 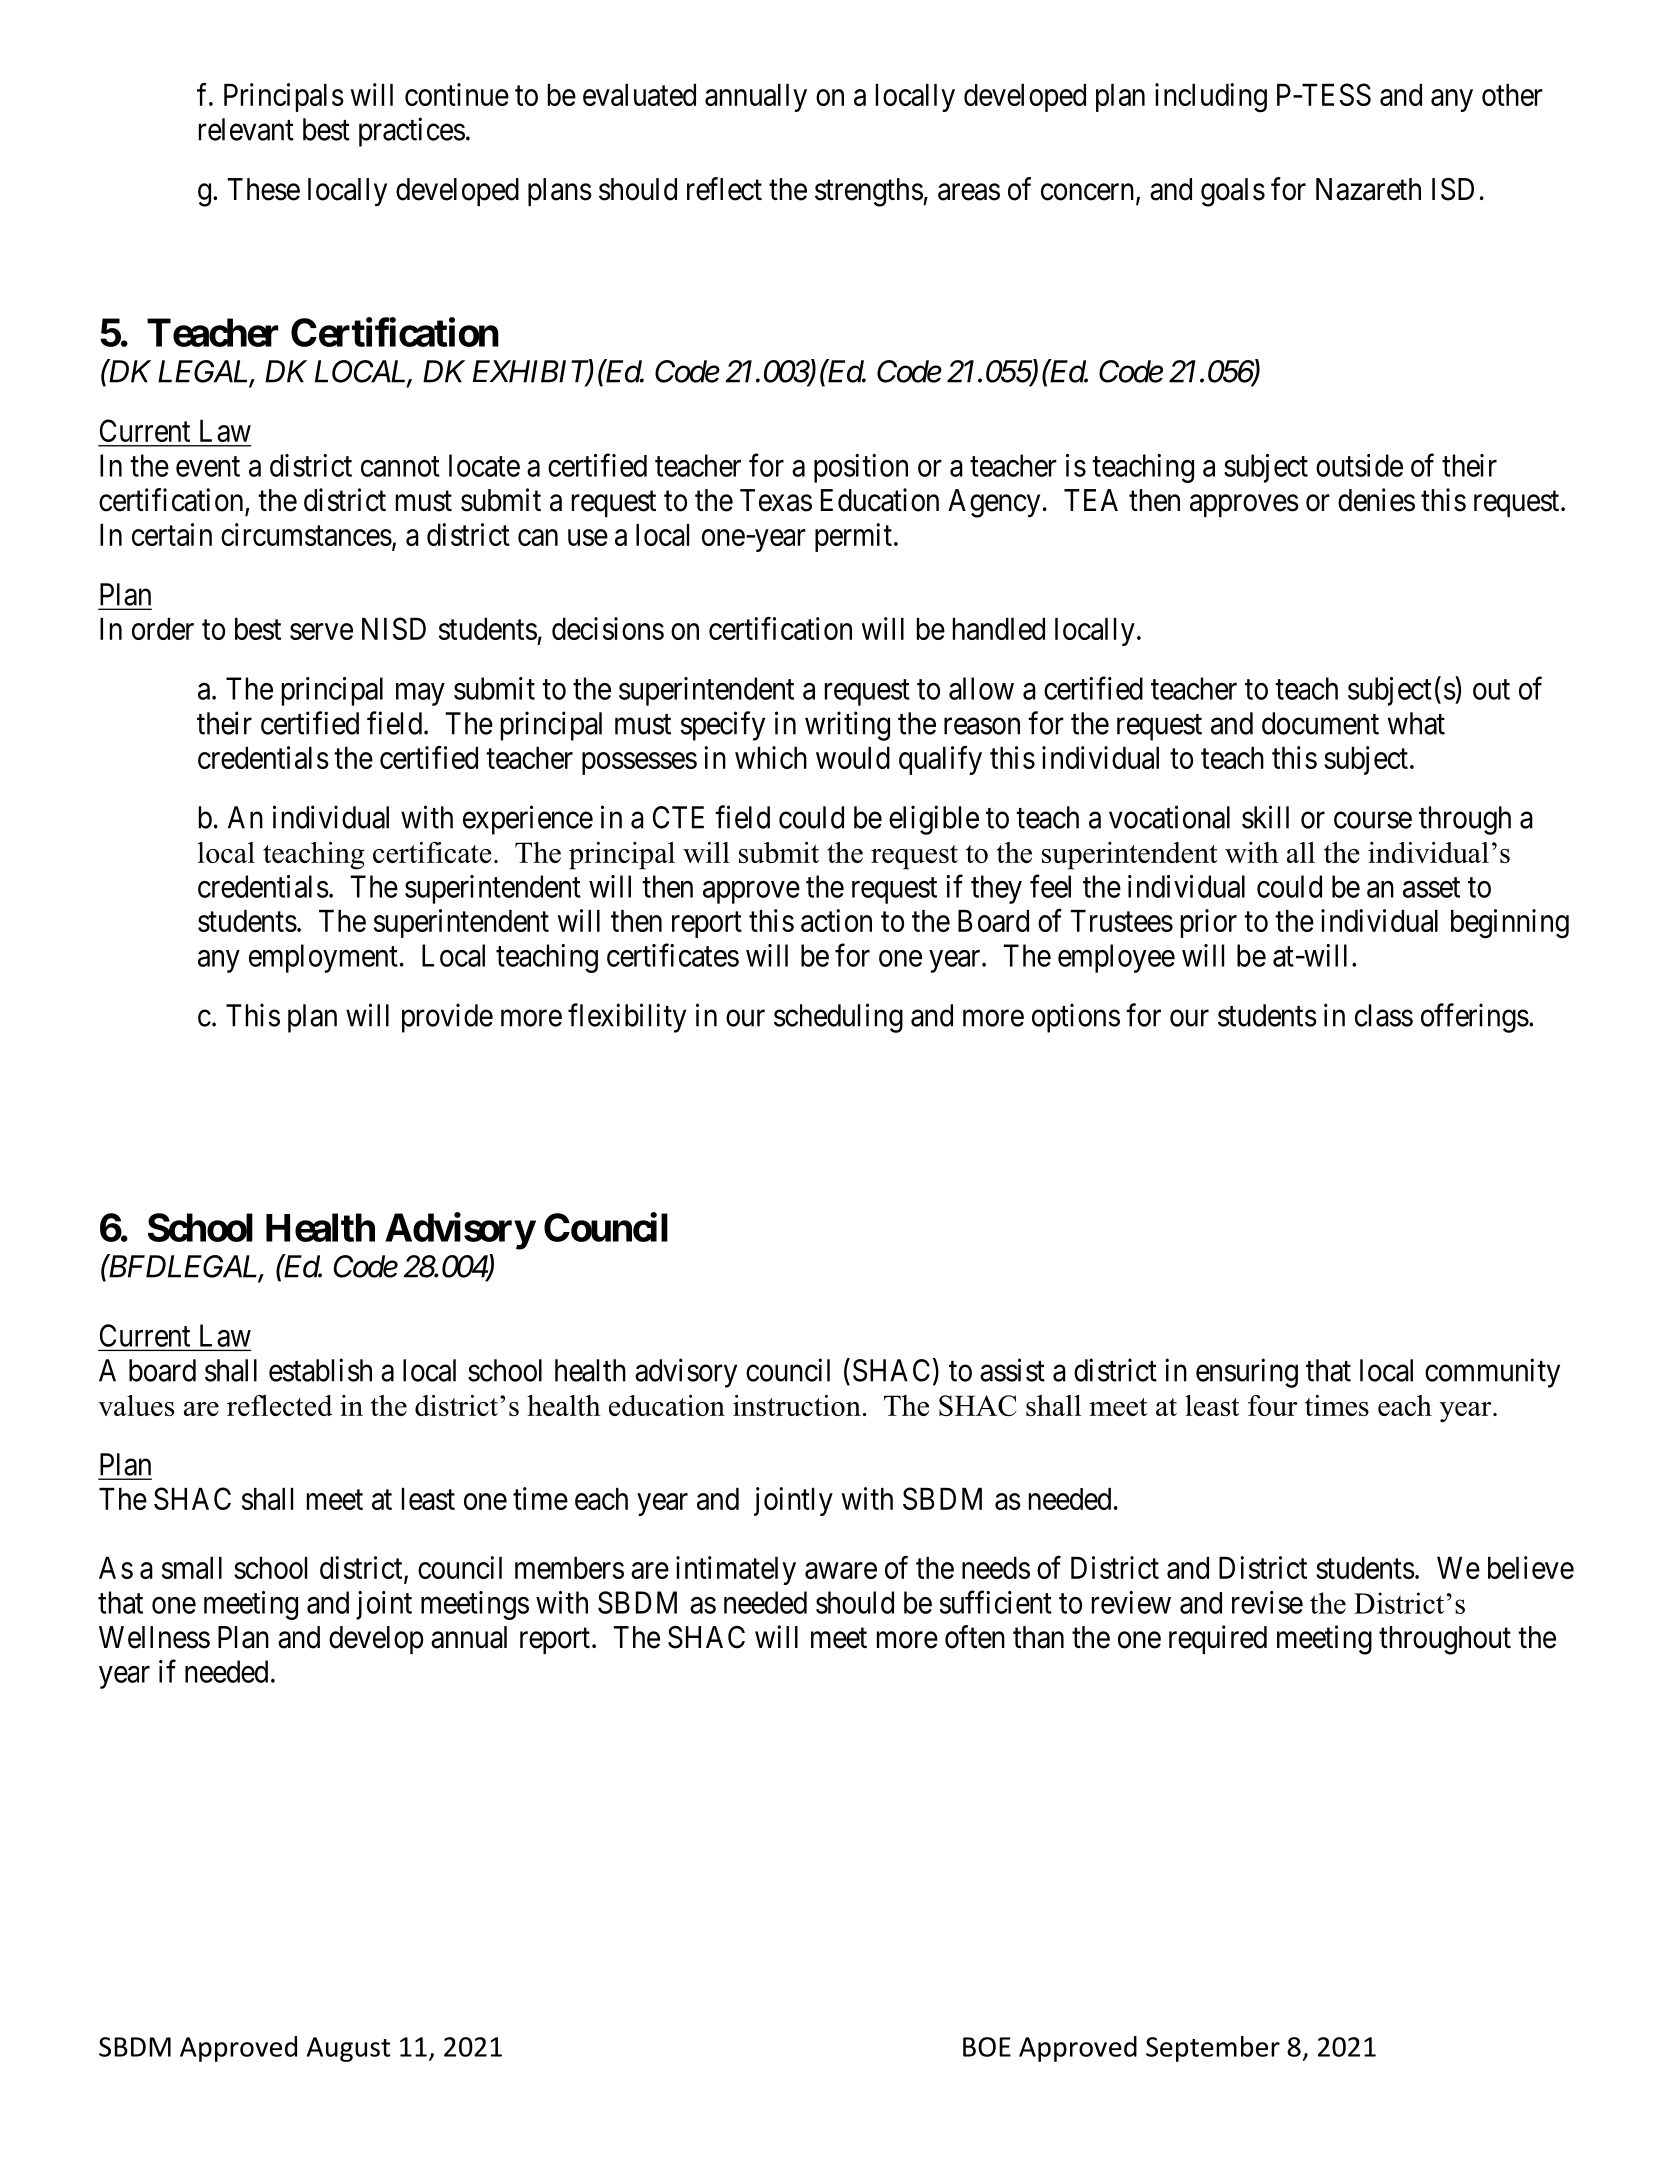 What do you see at coordinates (263, 189) in the screenshot?
I see `These` at bounding box center [263, 189].
